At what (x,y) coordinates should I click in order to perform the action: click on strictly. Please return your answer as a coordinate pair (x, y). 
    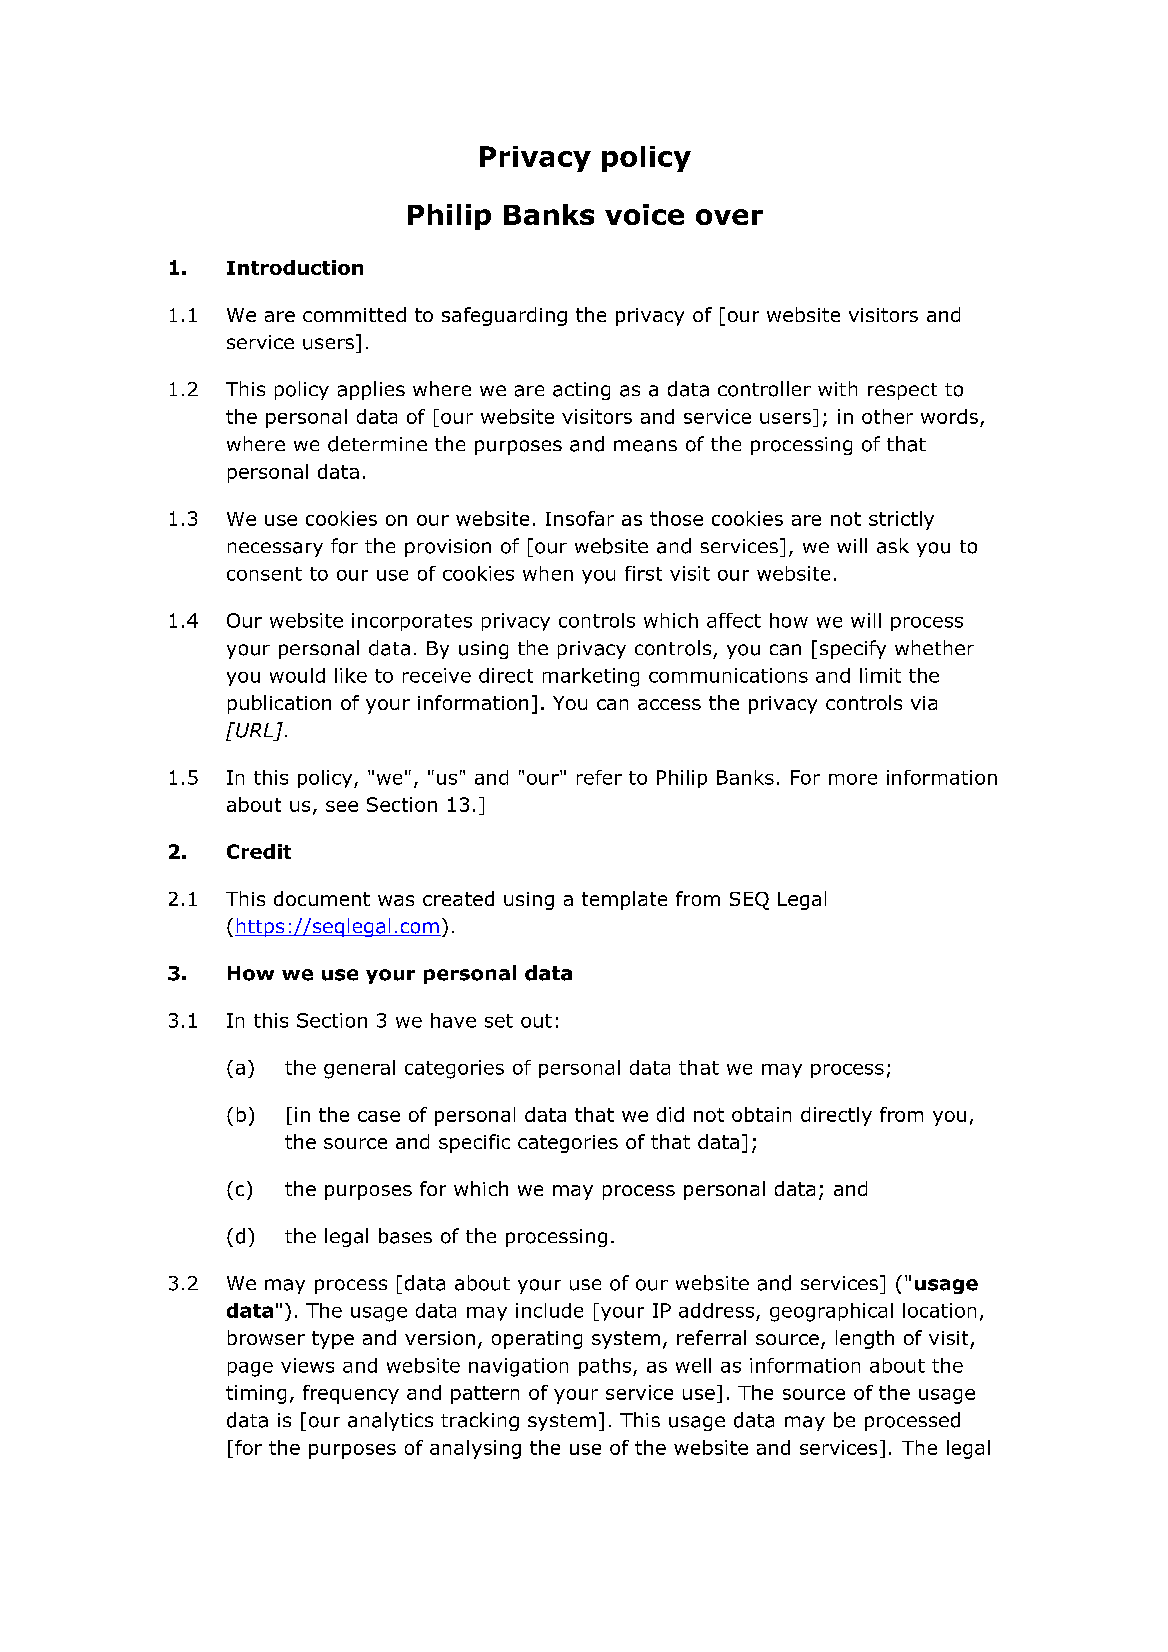
    Looking at the image, I should click on (901, 520).
